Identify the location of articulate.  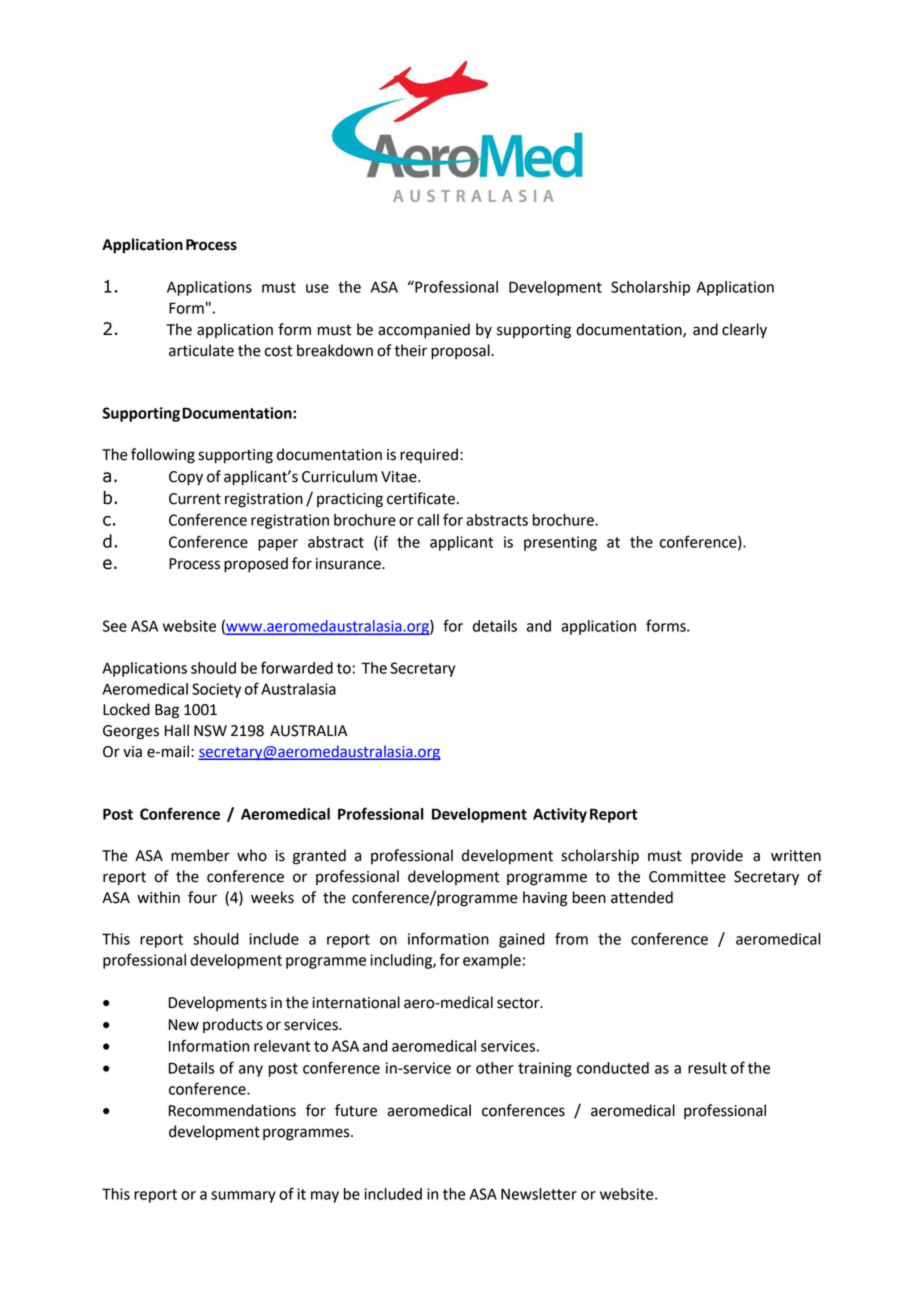
(201, 350).
